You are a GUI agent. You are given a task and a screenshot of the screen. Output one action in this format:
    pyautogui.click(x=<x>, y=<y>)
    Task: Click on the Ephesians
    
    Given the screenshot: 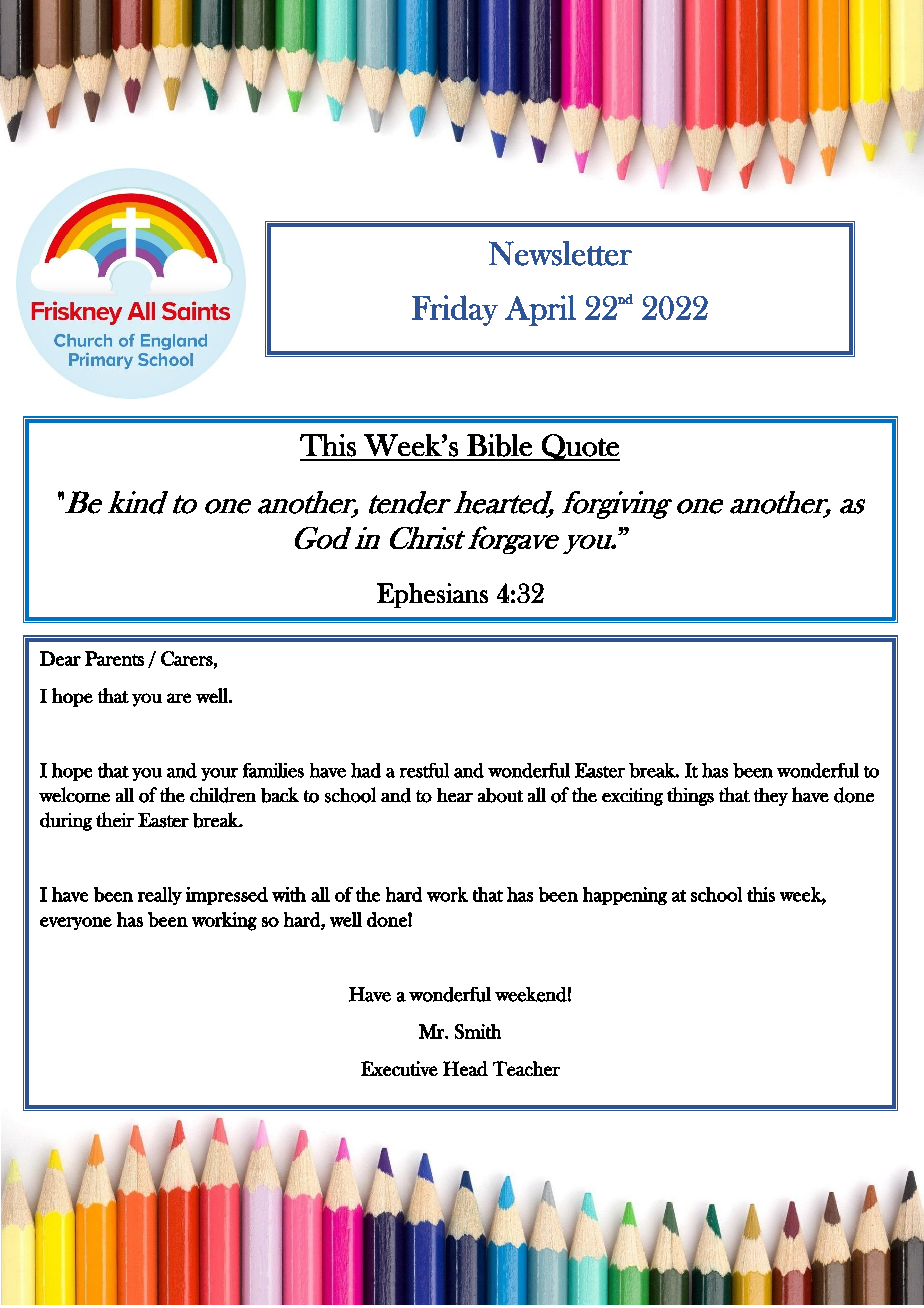 What is the action you would take?
    pyautogui.click(x=432, y=595)
